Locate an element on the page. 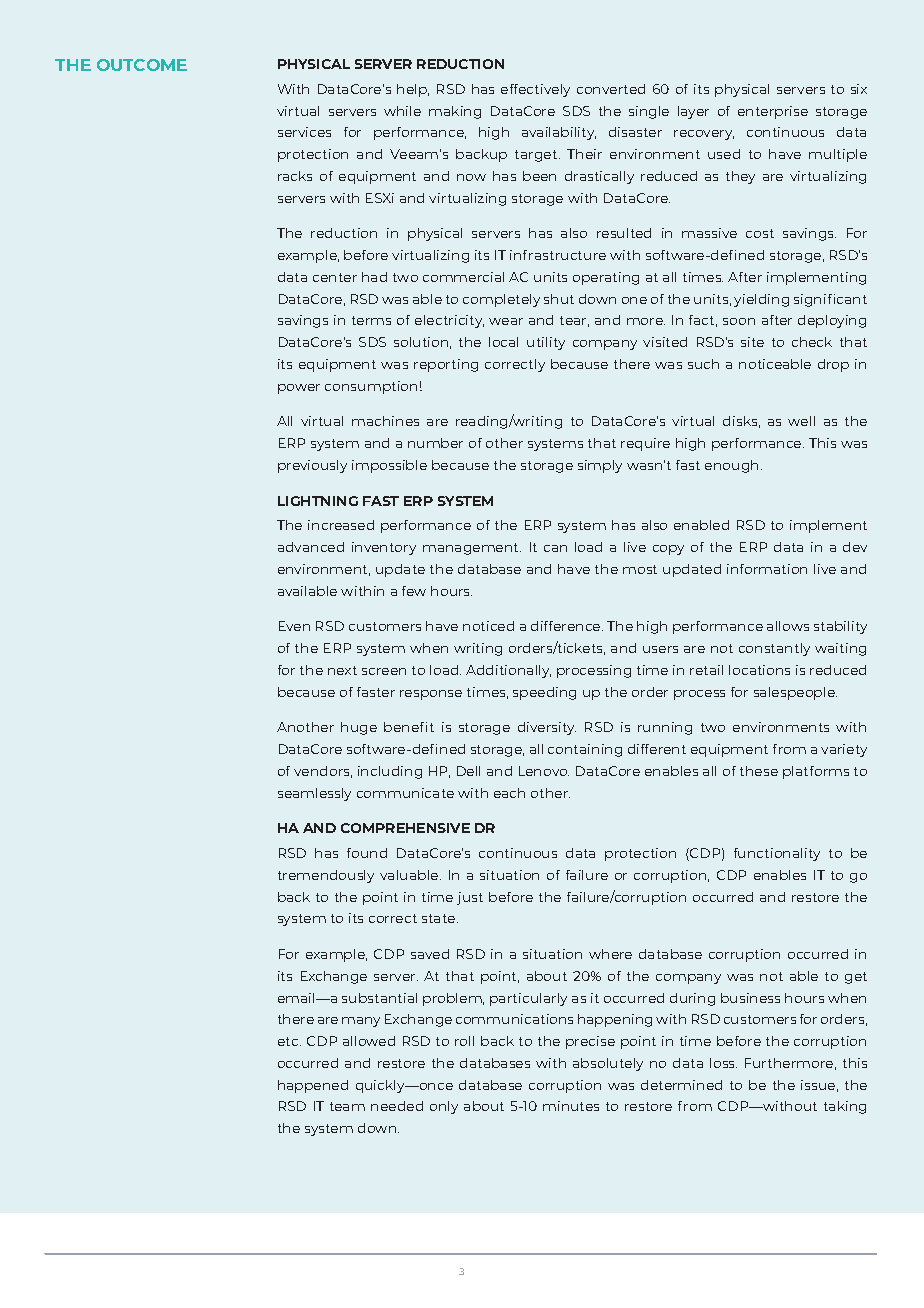 Image resolution: width=924 pixels, height=1308 pixels. effectively is located at coordinates (535, 90).
